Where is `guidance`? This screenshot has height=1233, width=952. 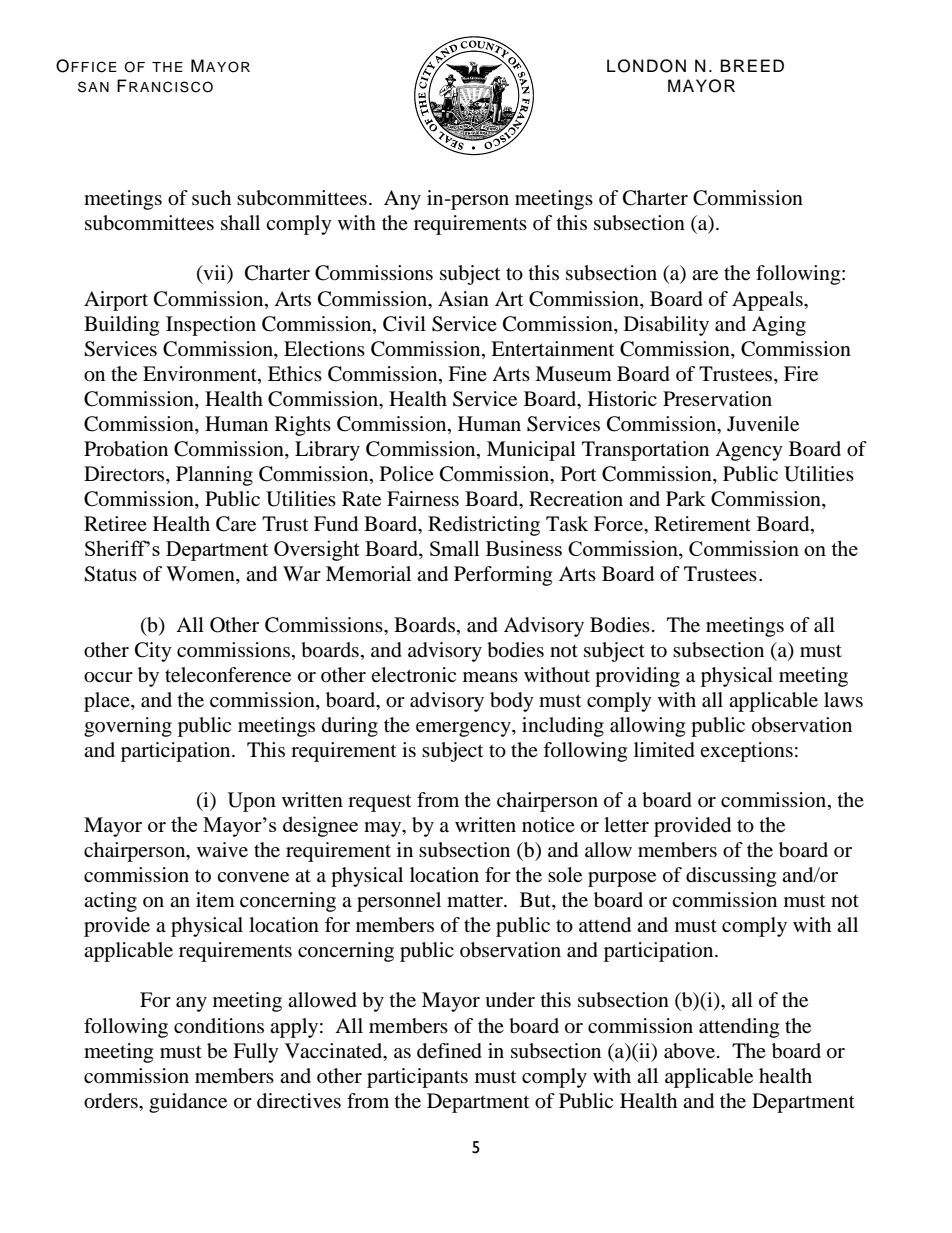
guidance is located at coordinates (188, 1103).
